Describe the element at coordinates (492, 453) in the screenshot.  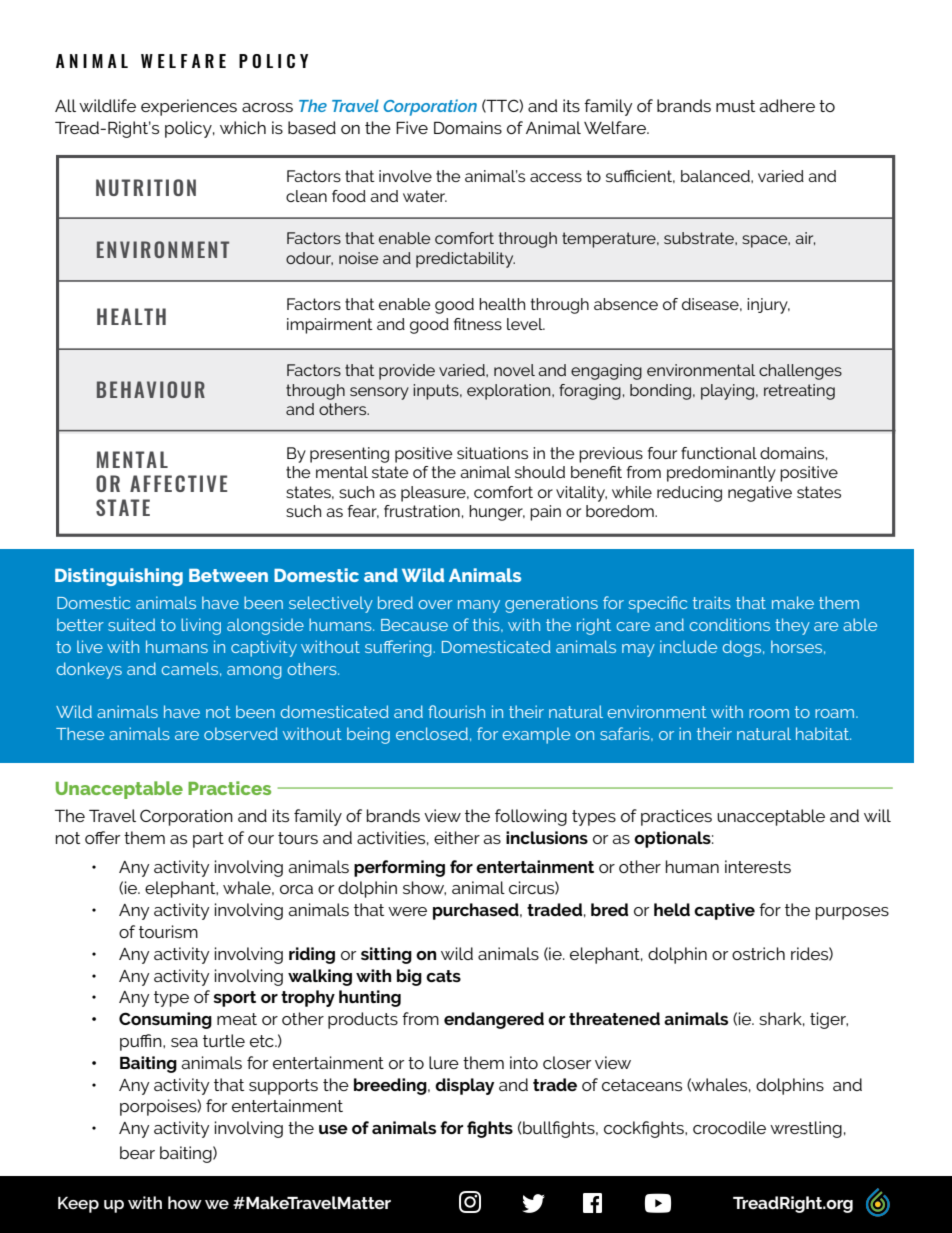
I see `situations` at that location.
